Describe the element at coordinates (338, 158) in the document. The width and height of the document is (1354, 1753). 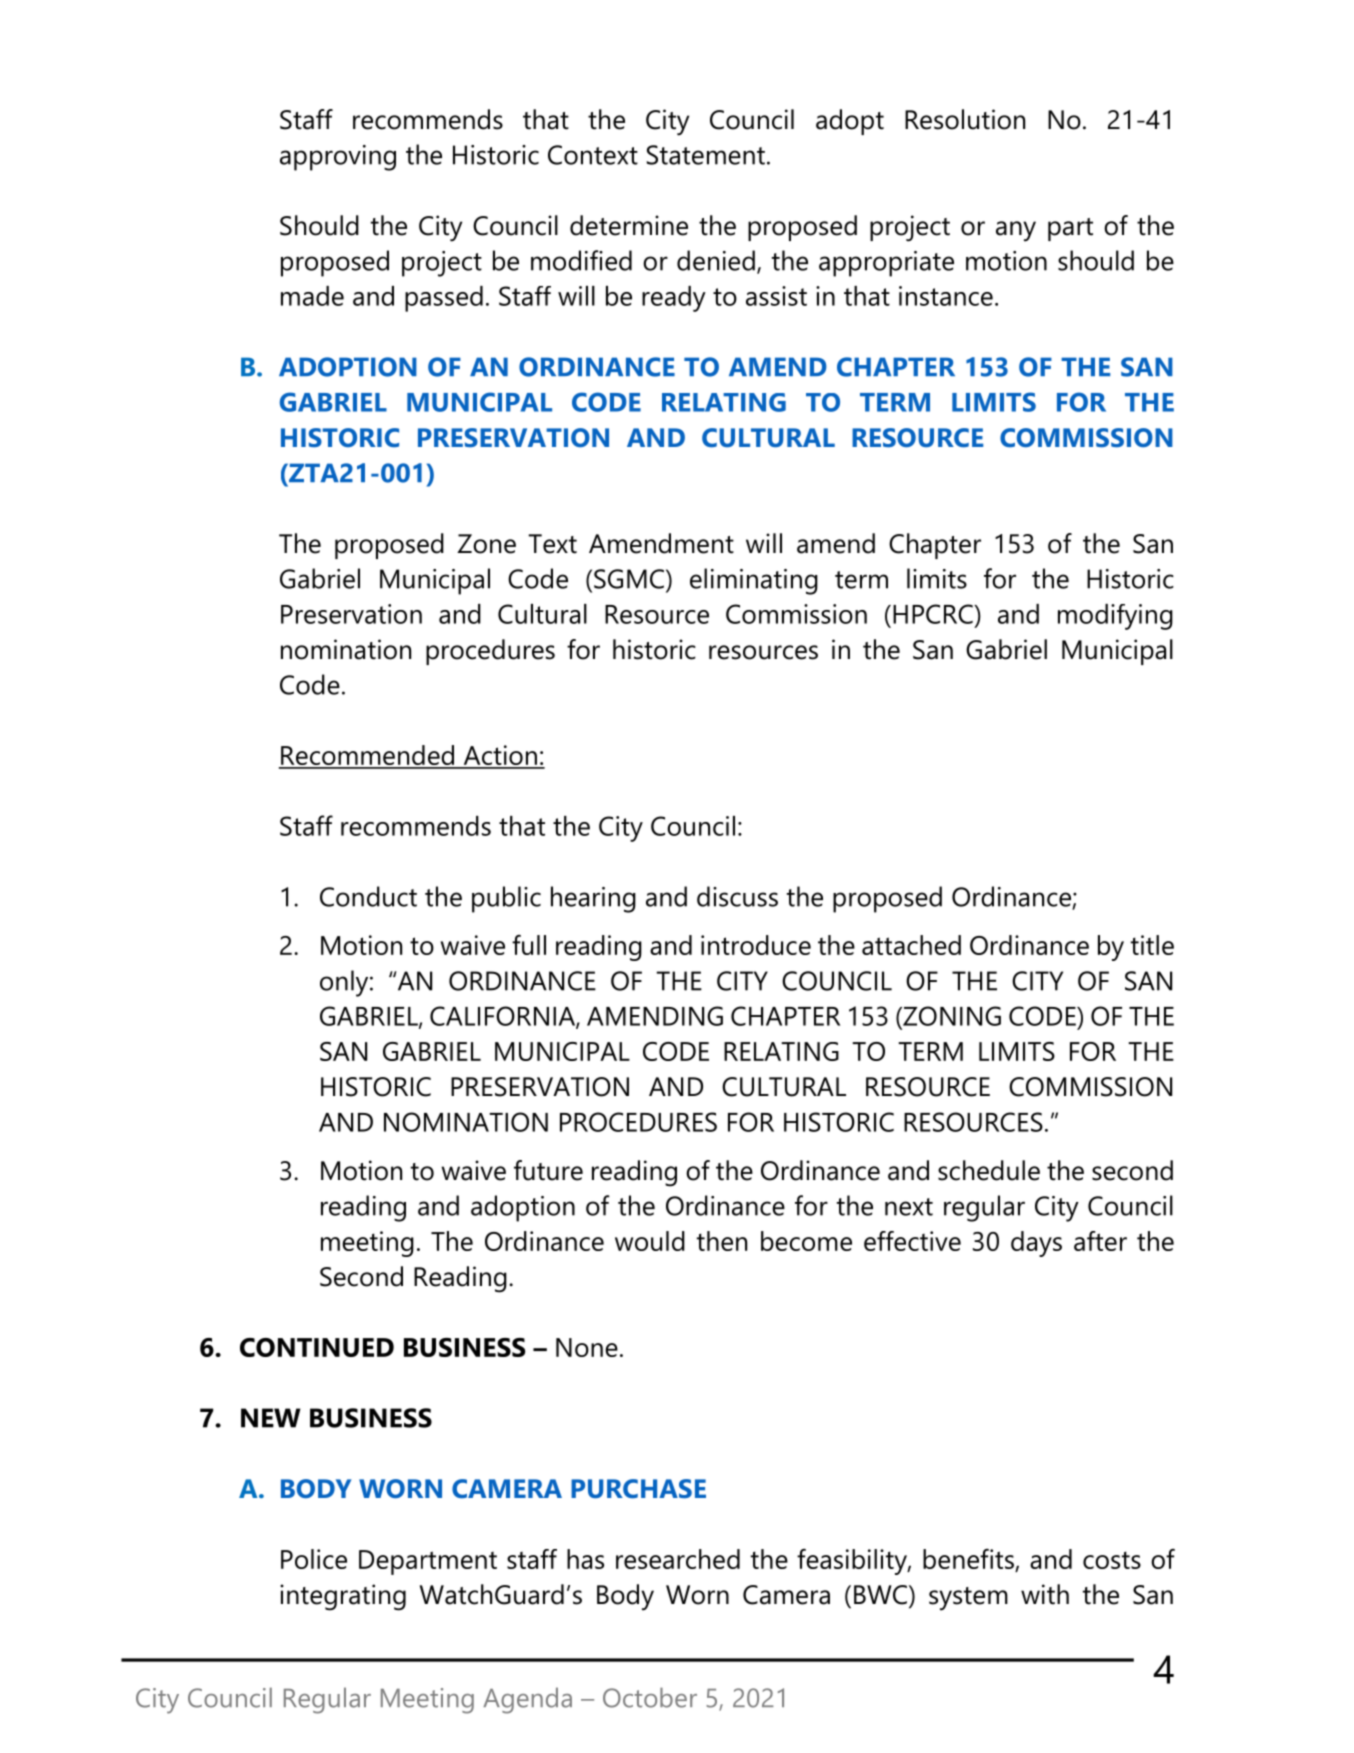
I see `approving` at that location.
